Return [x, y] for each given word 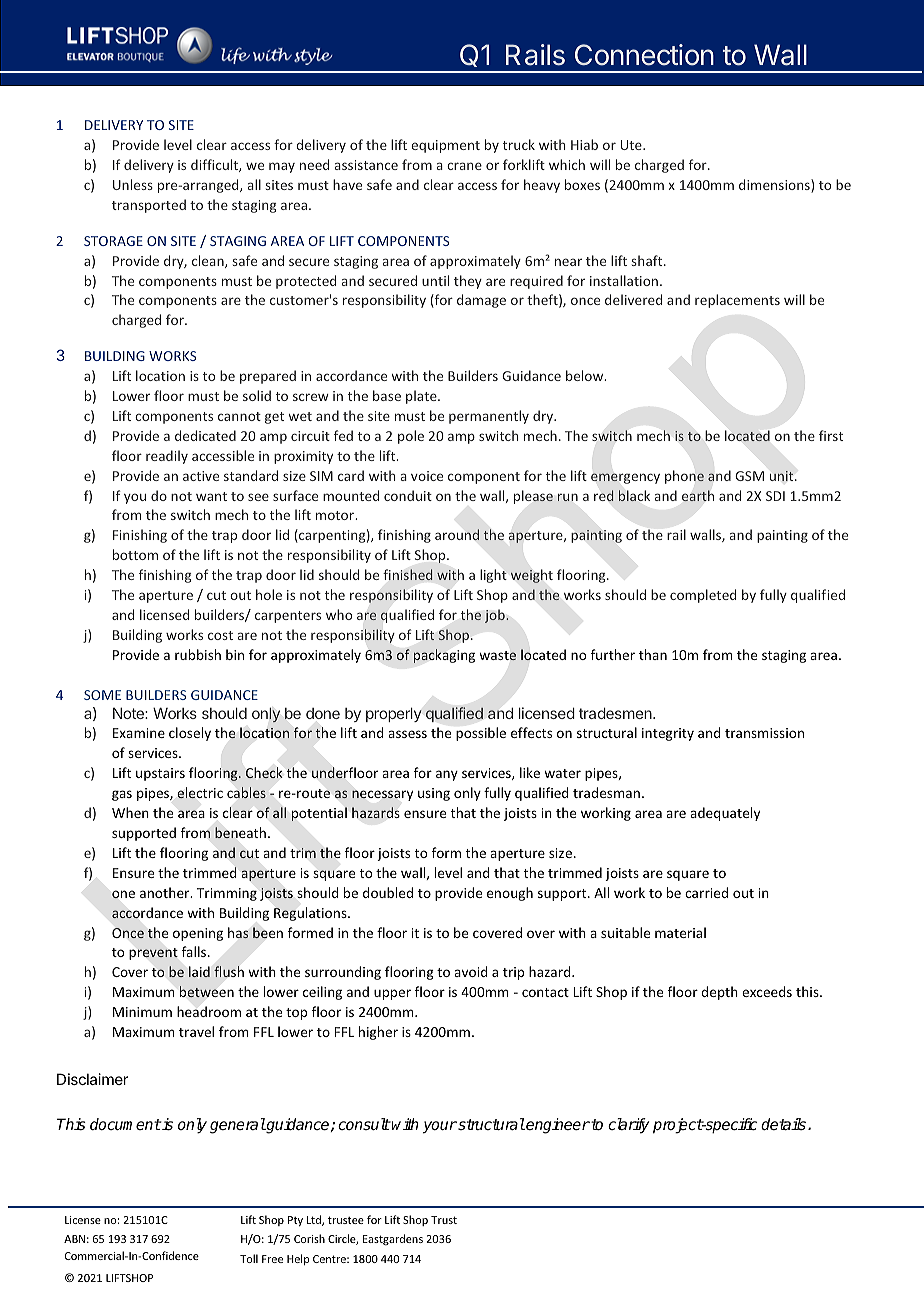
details [785, 1124]
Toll [249, 1258]
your [440, 1127]
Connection [644, 55]
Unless [133, 184]
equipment [445, 146]
